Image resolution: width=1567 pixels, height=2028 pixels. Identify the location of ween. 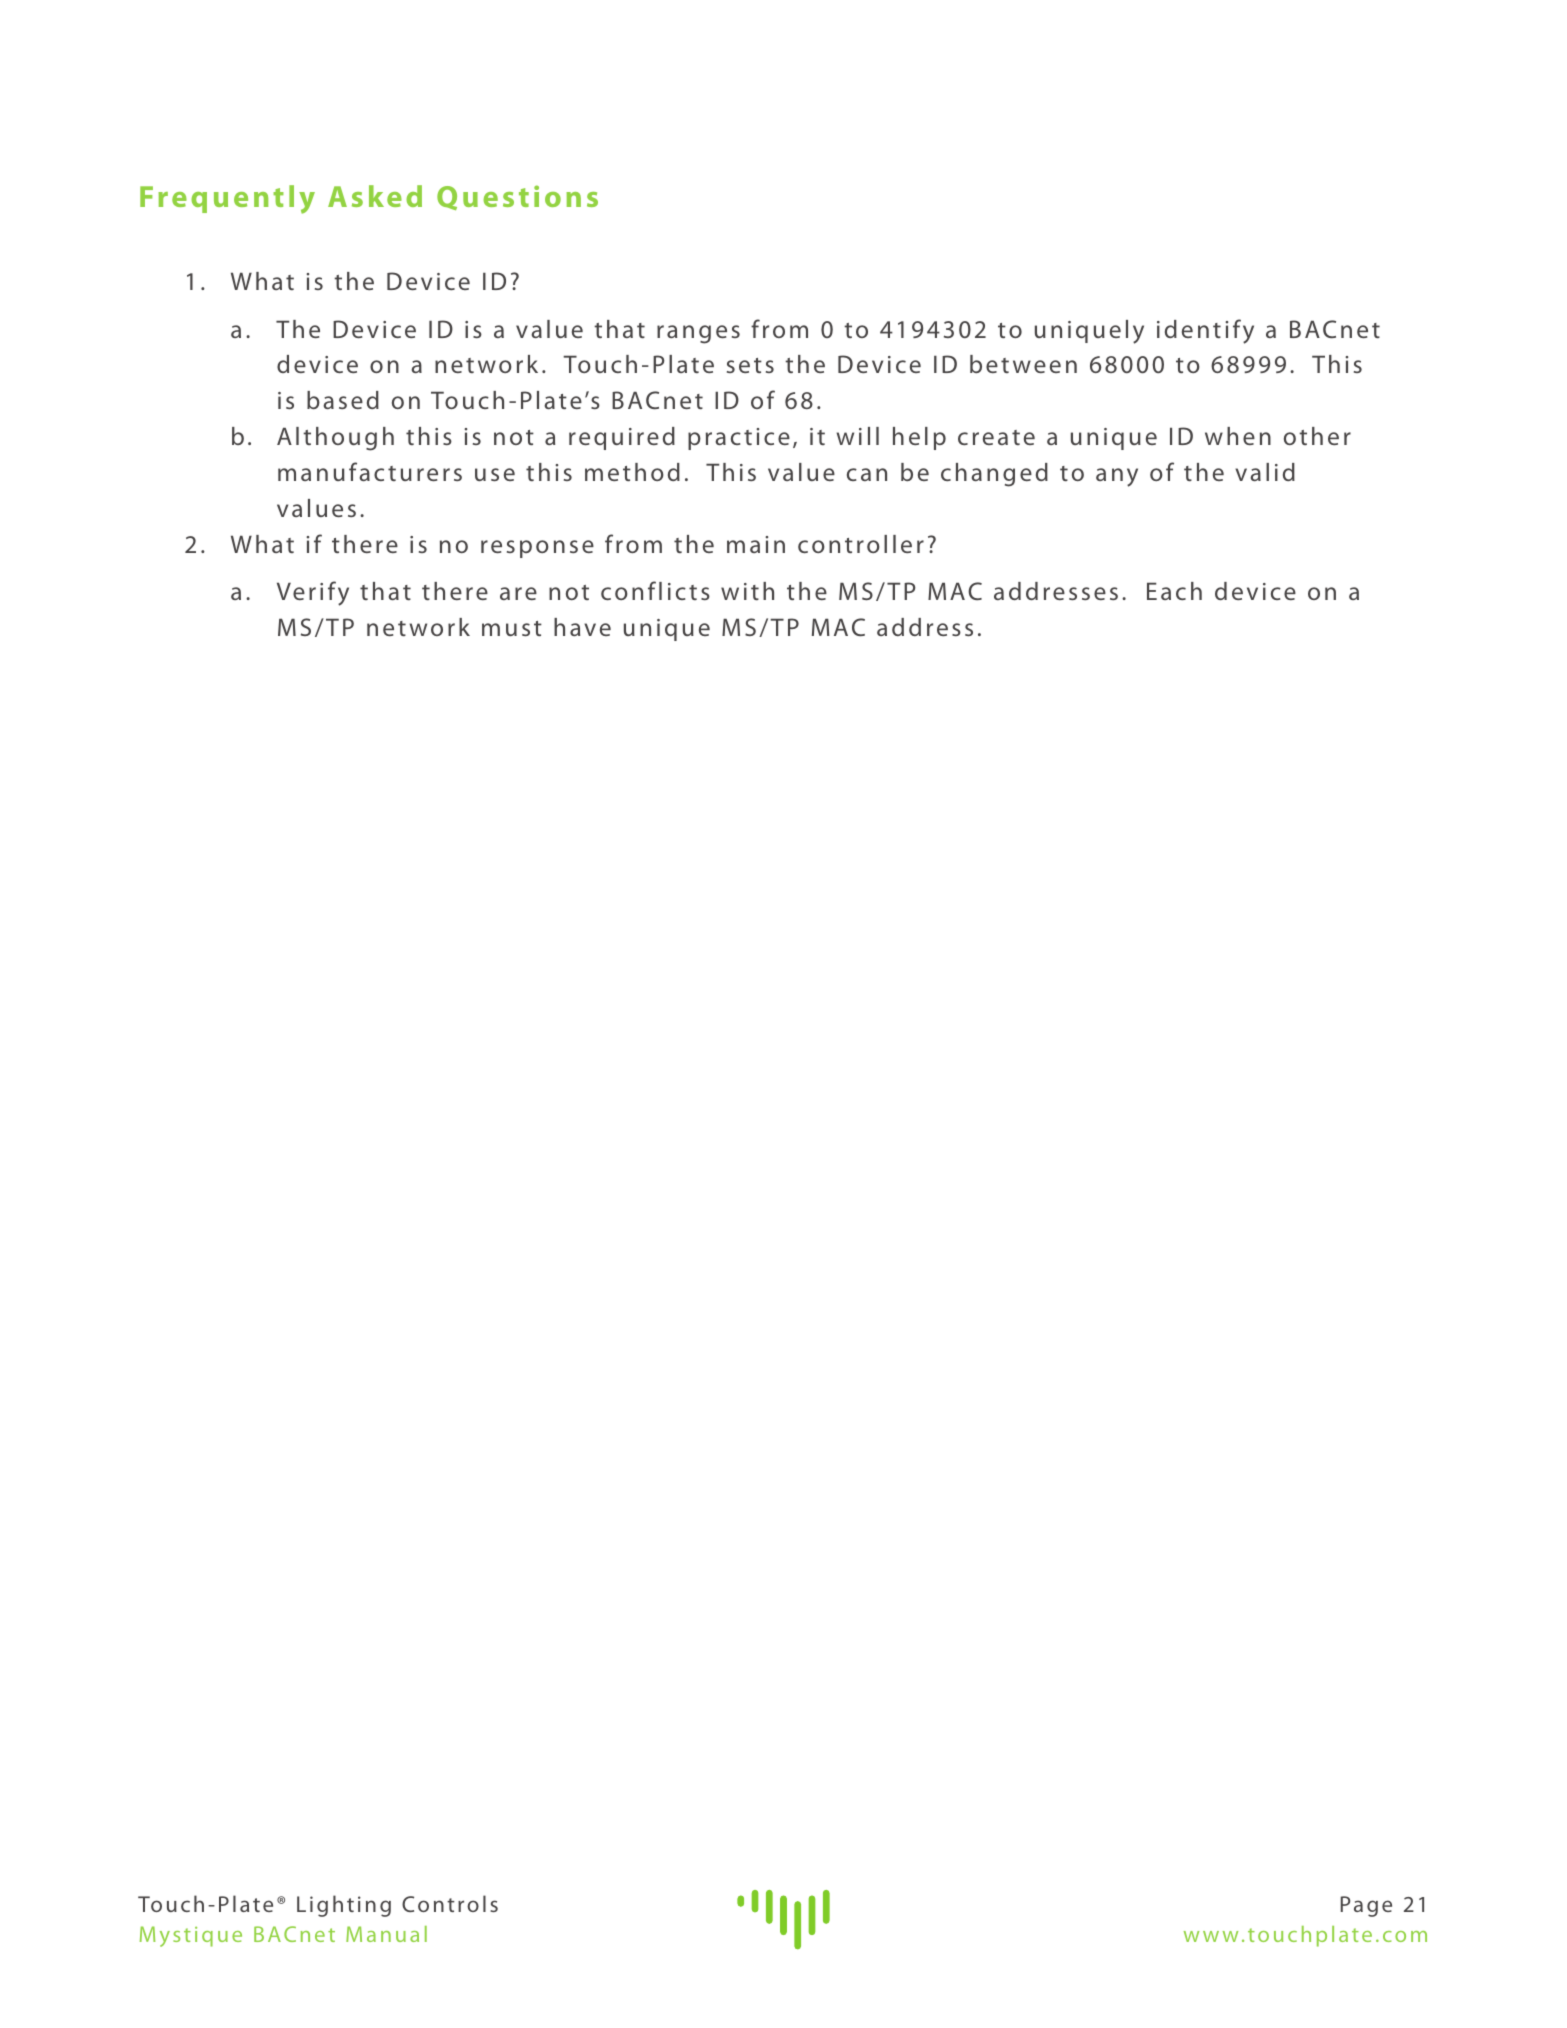
(1045, 366).
